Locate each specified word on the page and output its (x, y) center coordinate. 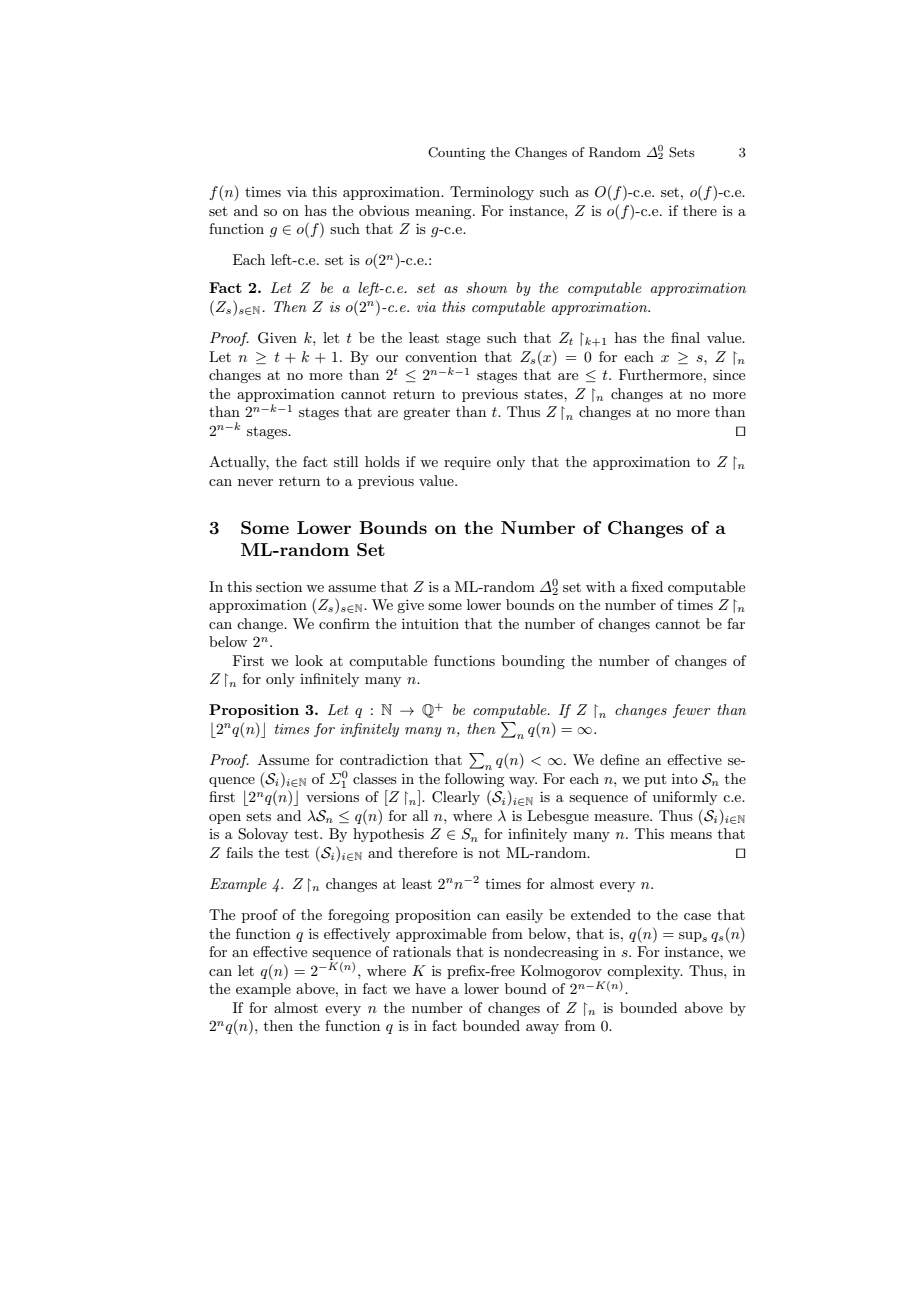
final (685, 337)
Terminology (492, 193)
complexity (645, 972)
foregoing (358, 916)
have (431, 988)
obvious (384, 210)
